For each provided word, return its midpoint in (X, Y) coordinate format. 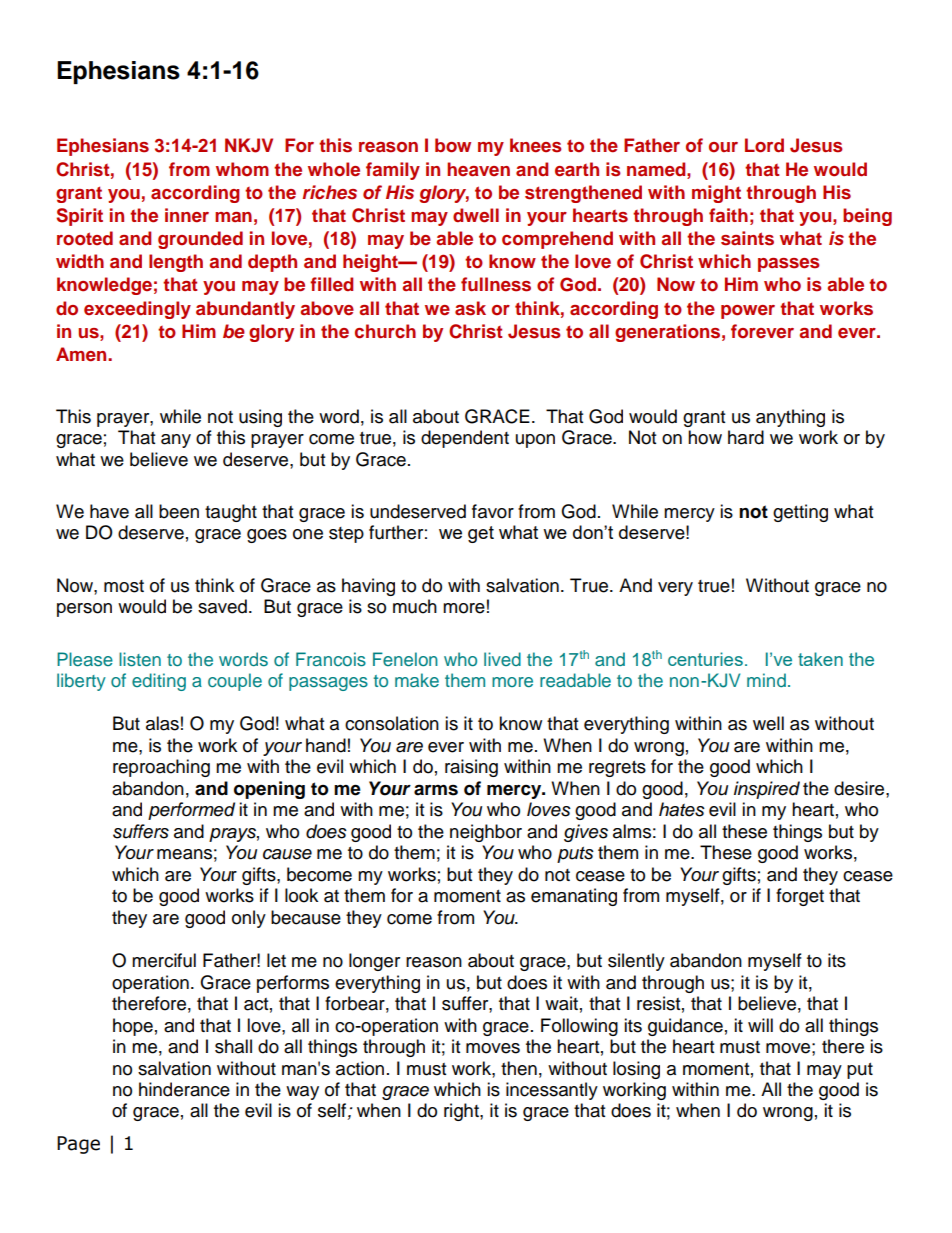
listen (140, 659)
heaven (478, 169)
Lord (764, 145)
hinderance (184, 1089)
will (760, 1025)
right (462, 1112)
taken (820, 659)
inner (187, 215)
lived (502, 659)
